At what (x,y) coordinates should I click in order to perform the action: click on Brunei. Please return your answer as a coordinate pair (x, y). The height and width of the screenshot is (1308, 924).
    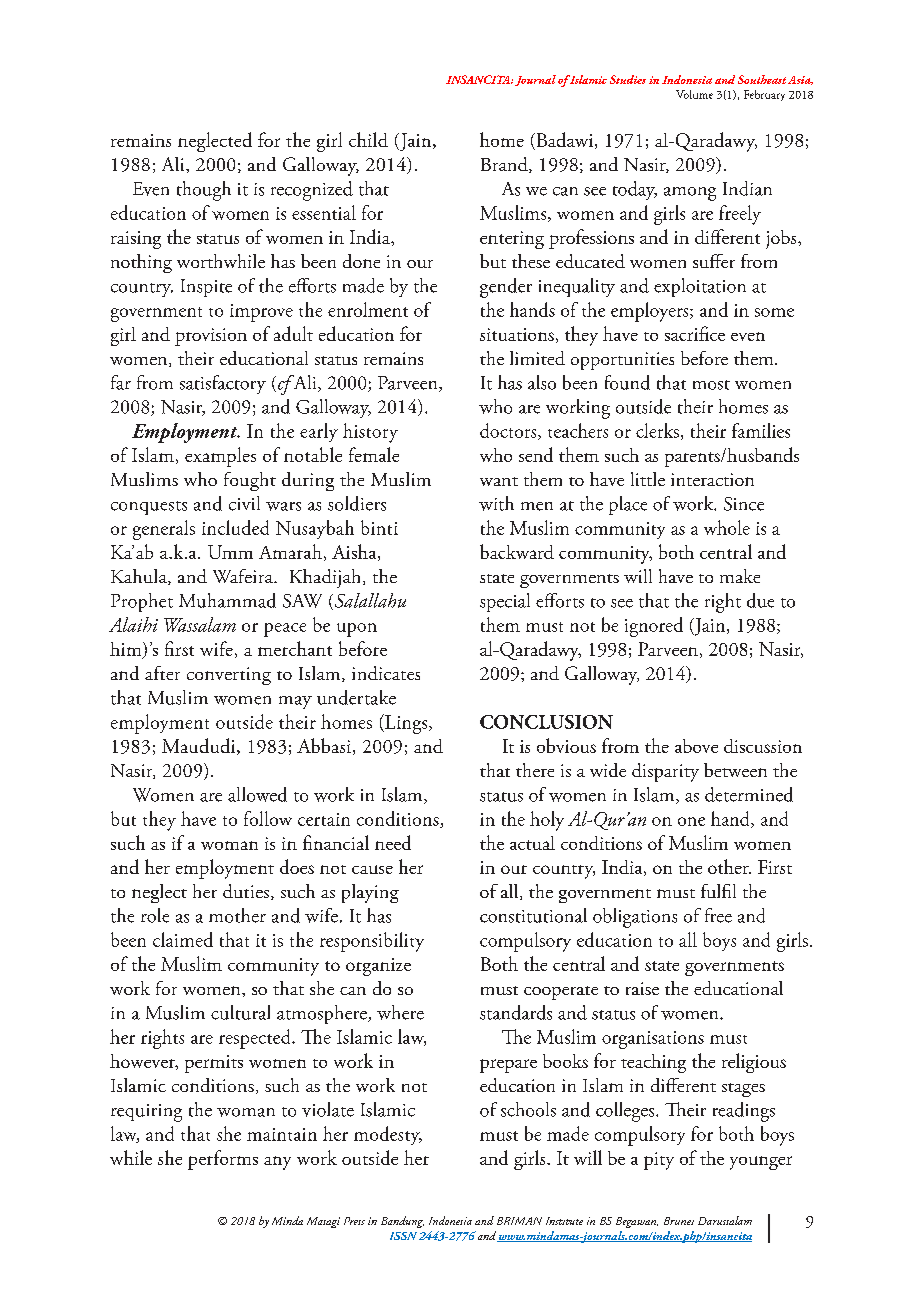
    Looking at the image, I should click on (679, 1221).
